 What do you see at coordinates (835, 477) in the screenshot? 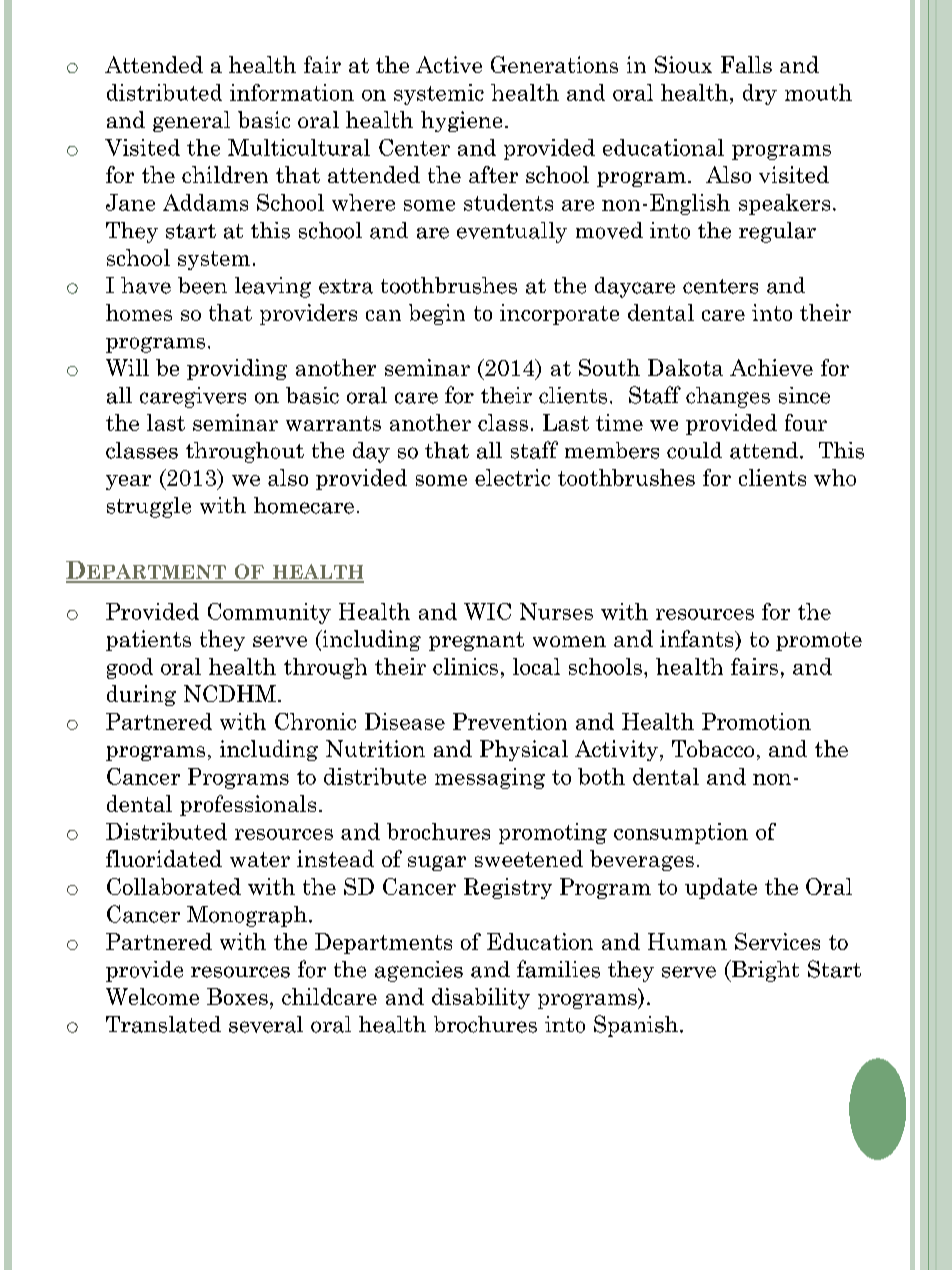
I see `who` at bounding box center [835, 477].
